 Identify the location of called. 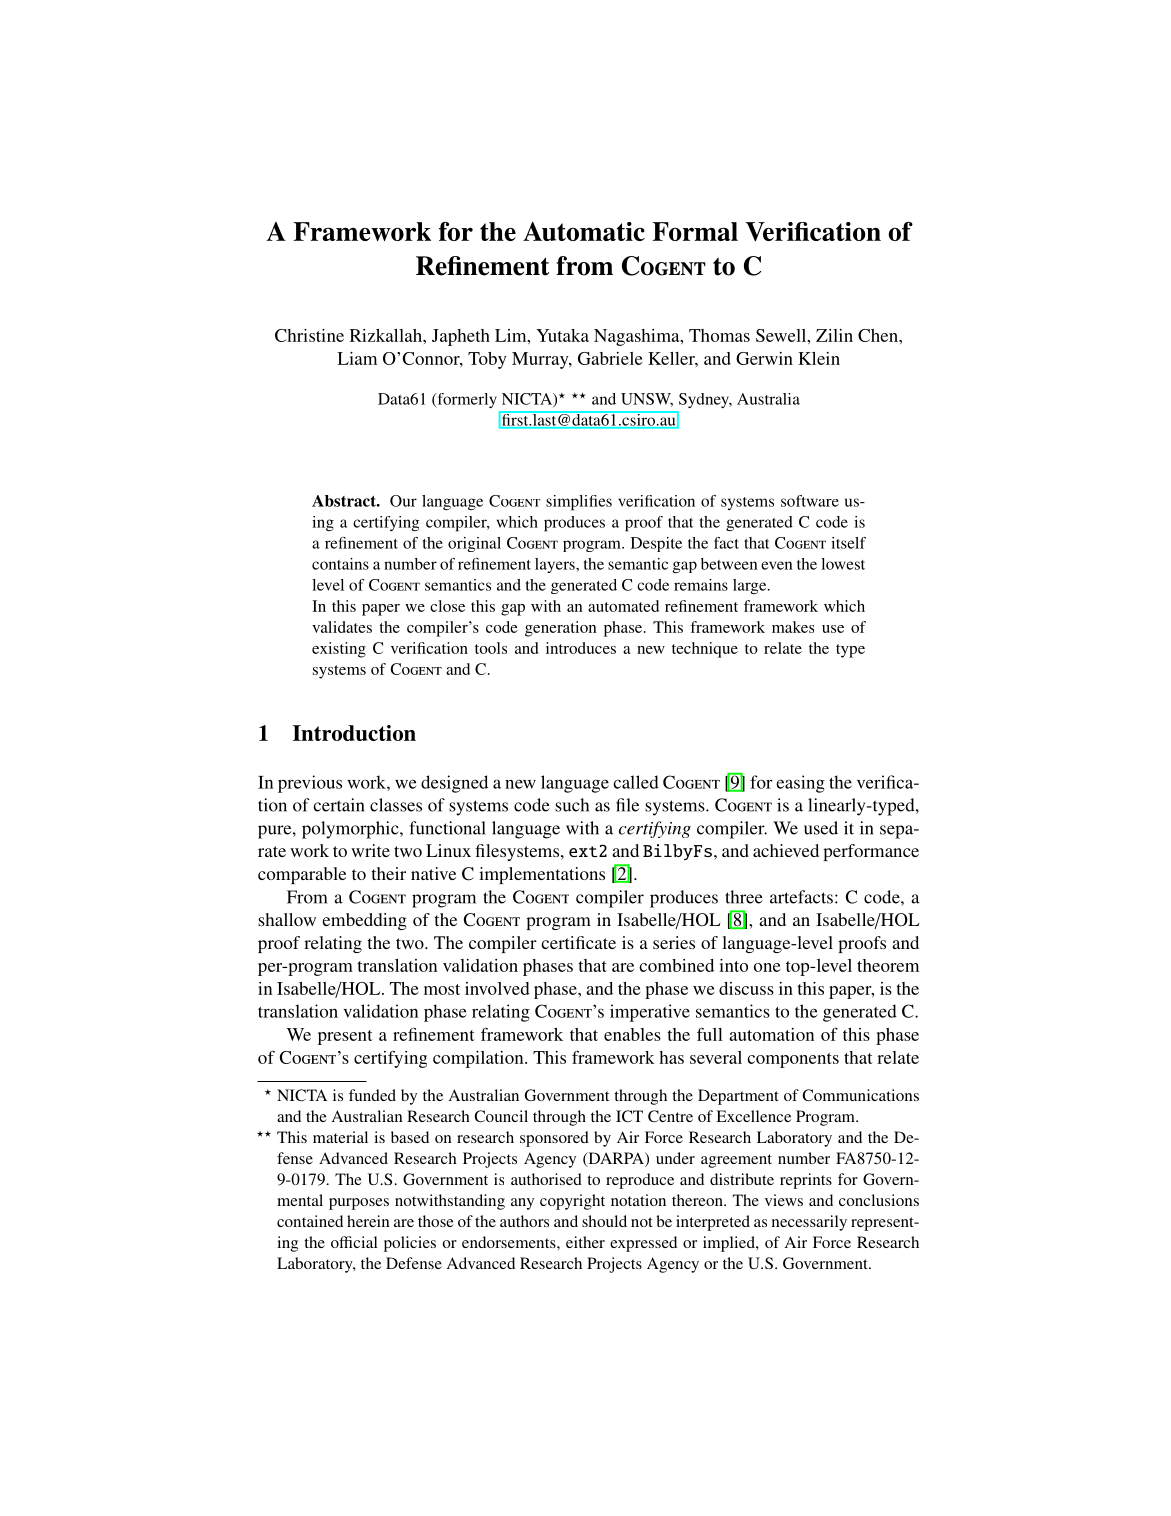
(636, 782).
